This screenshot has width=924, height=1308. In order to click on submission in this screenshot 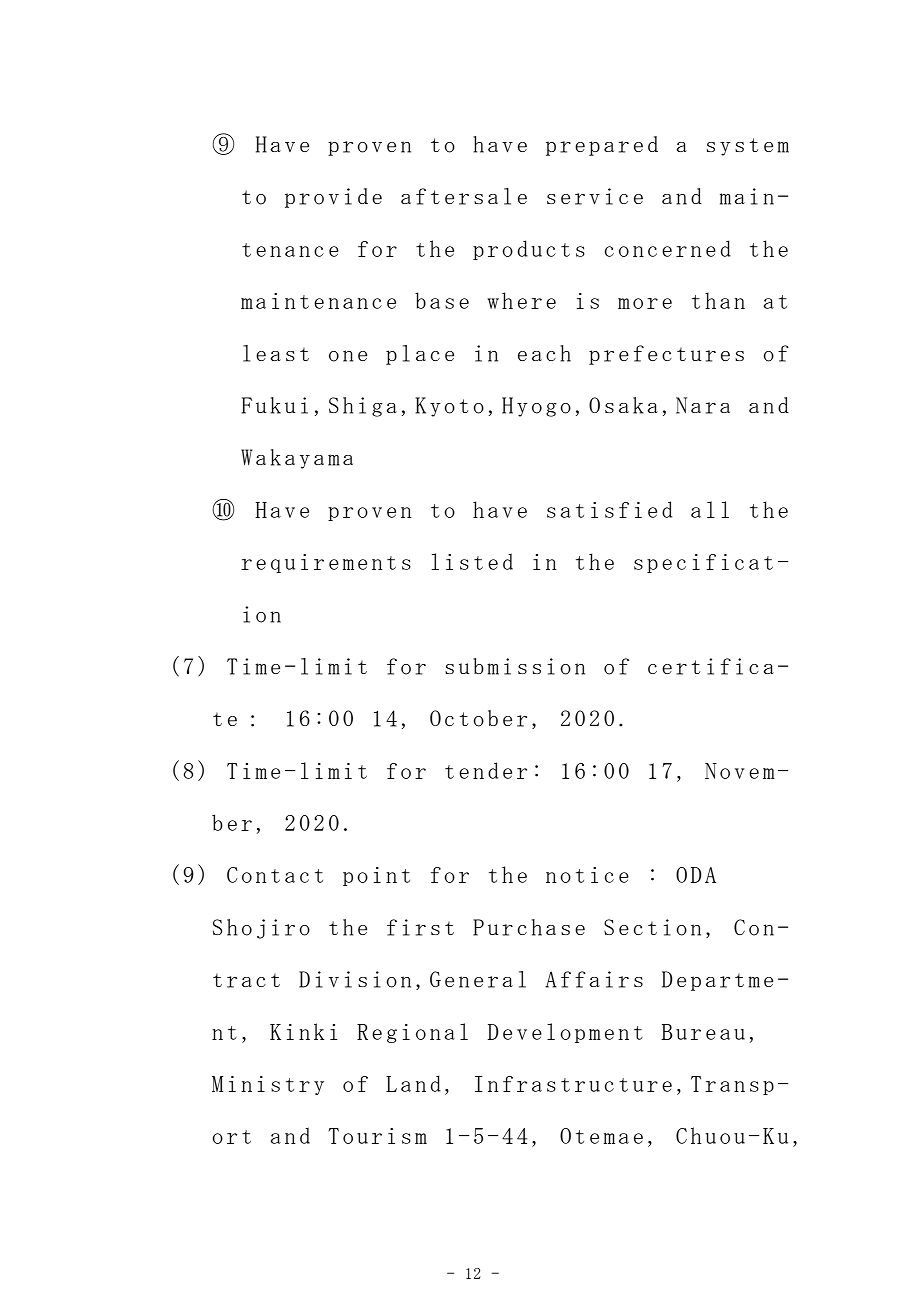, I will do `click(515, 666)`.
